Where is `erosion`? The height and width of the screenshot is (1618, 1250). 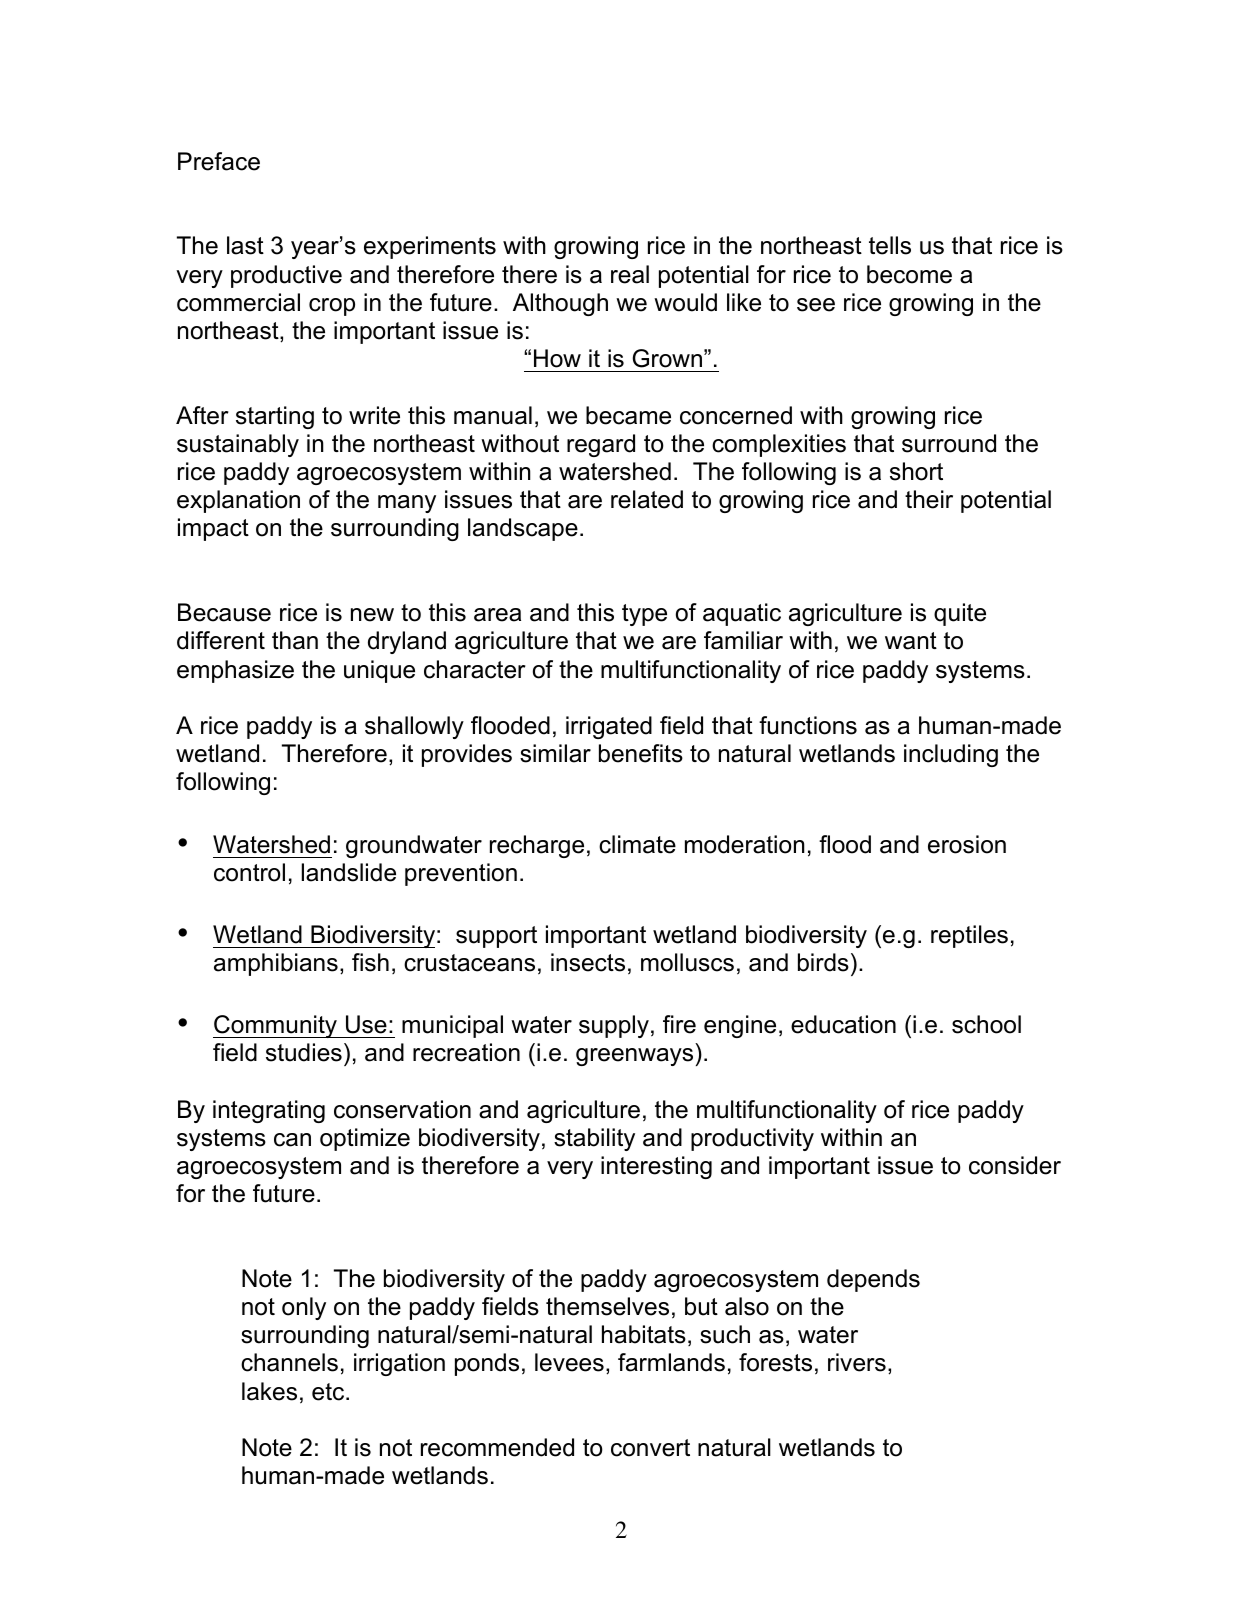
erosion is located at coordinates (967, 844).
